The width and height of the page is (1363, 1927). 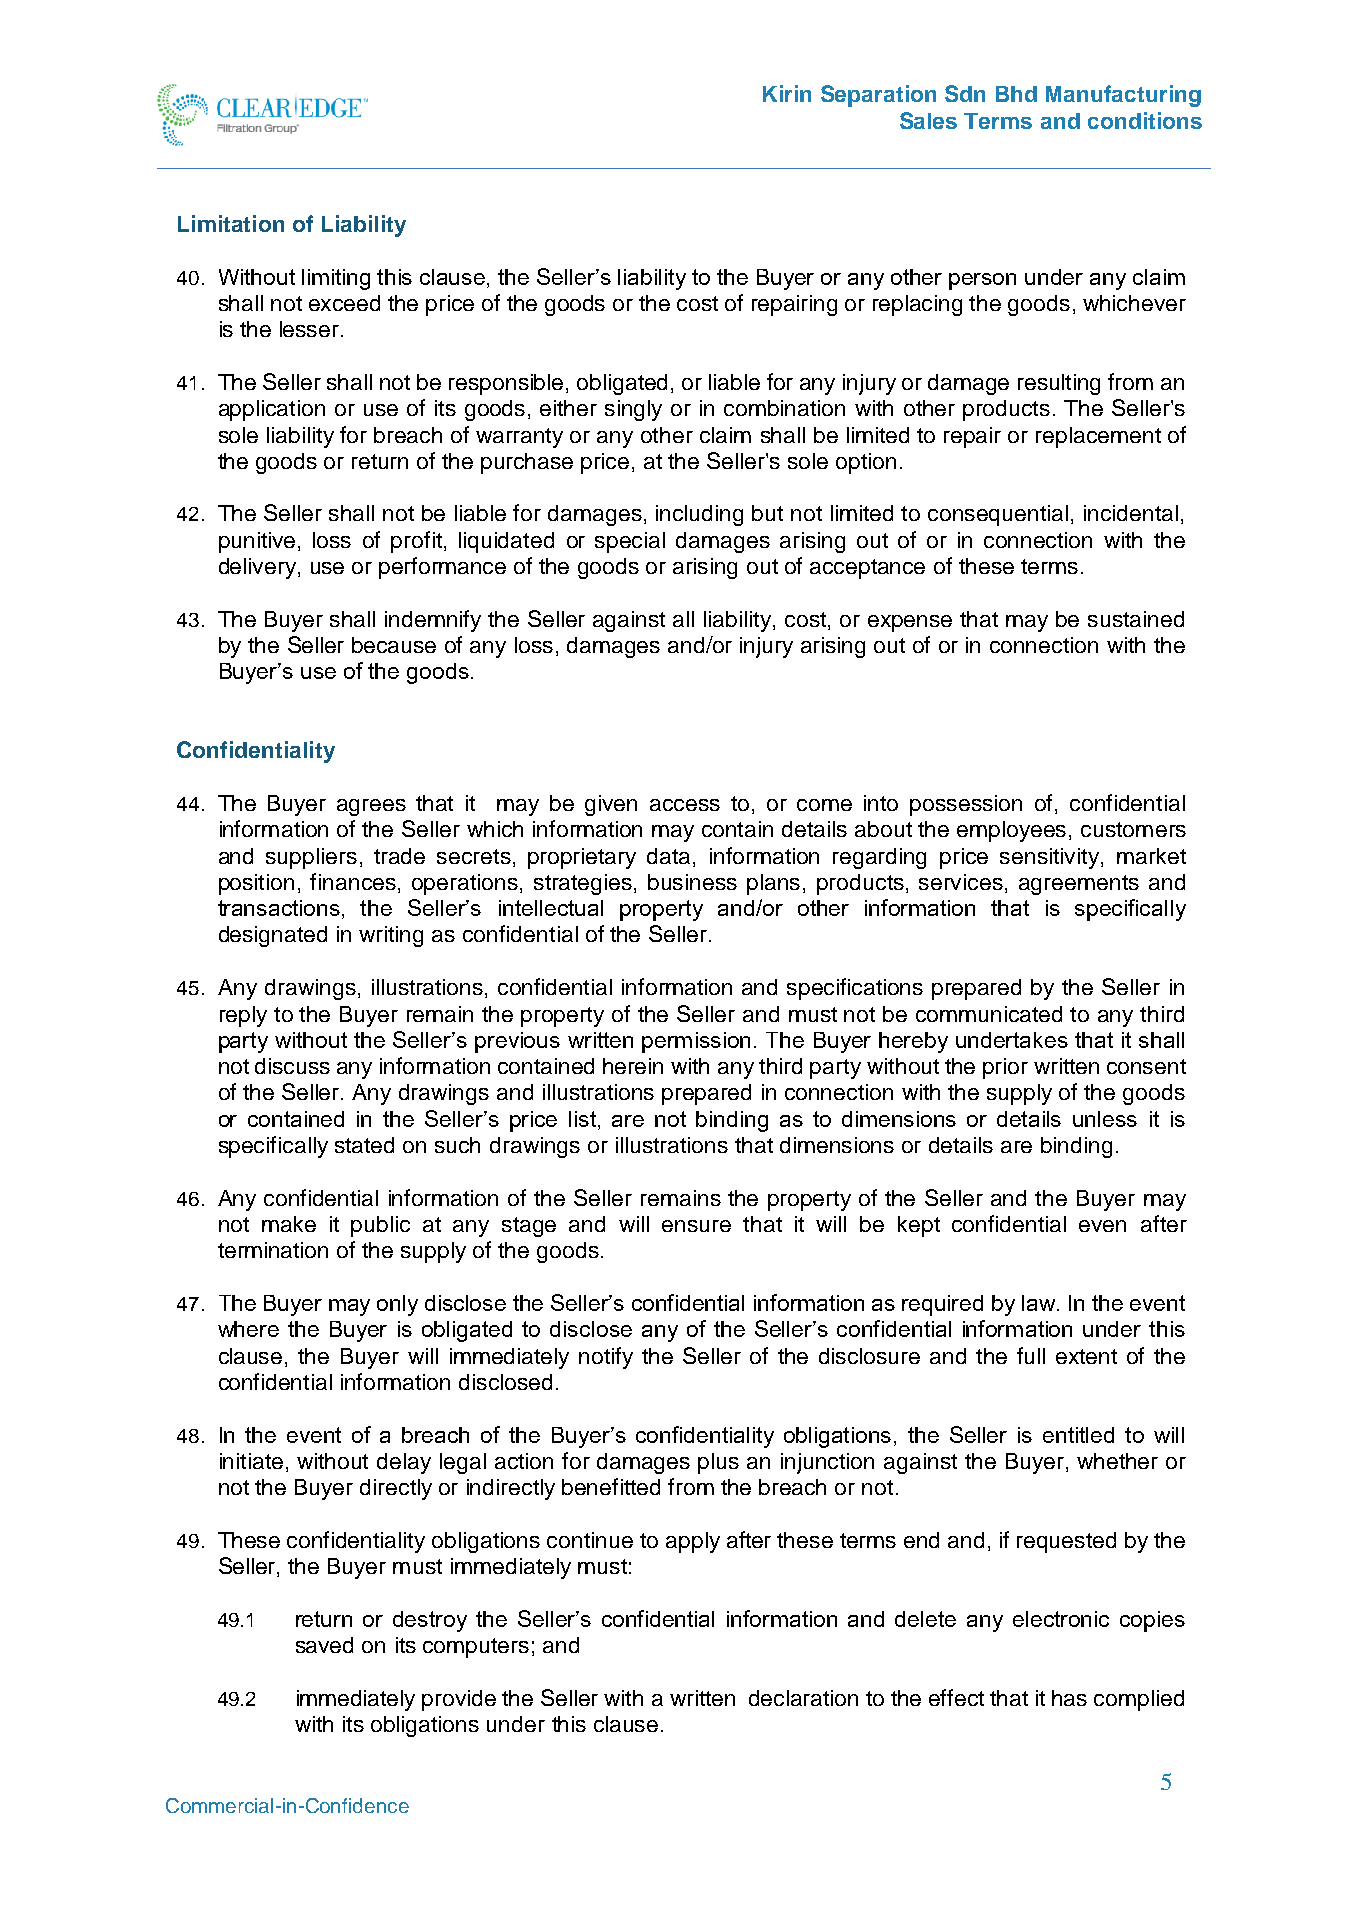 What do you see at coordinates (371, 807) in the page?
I see `agrees` at bounding box center [371, 807].
